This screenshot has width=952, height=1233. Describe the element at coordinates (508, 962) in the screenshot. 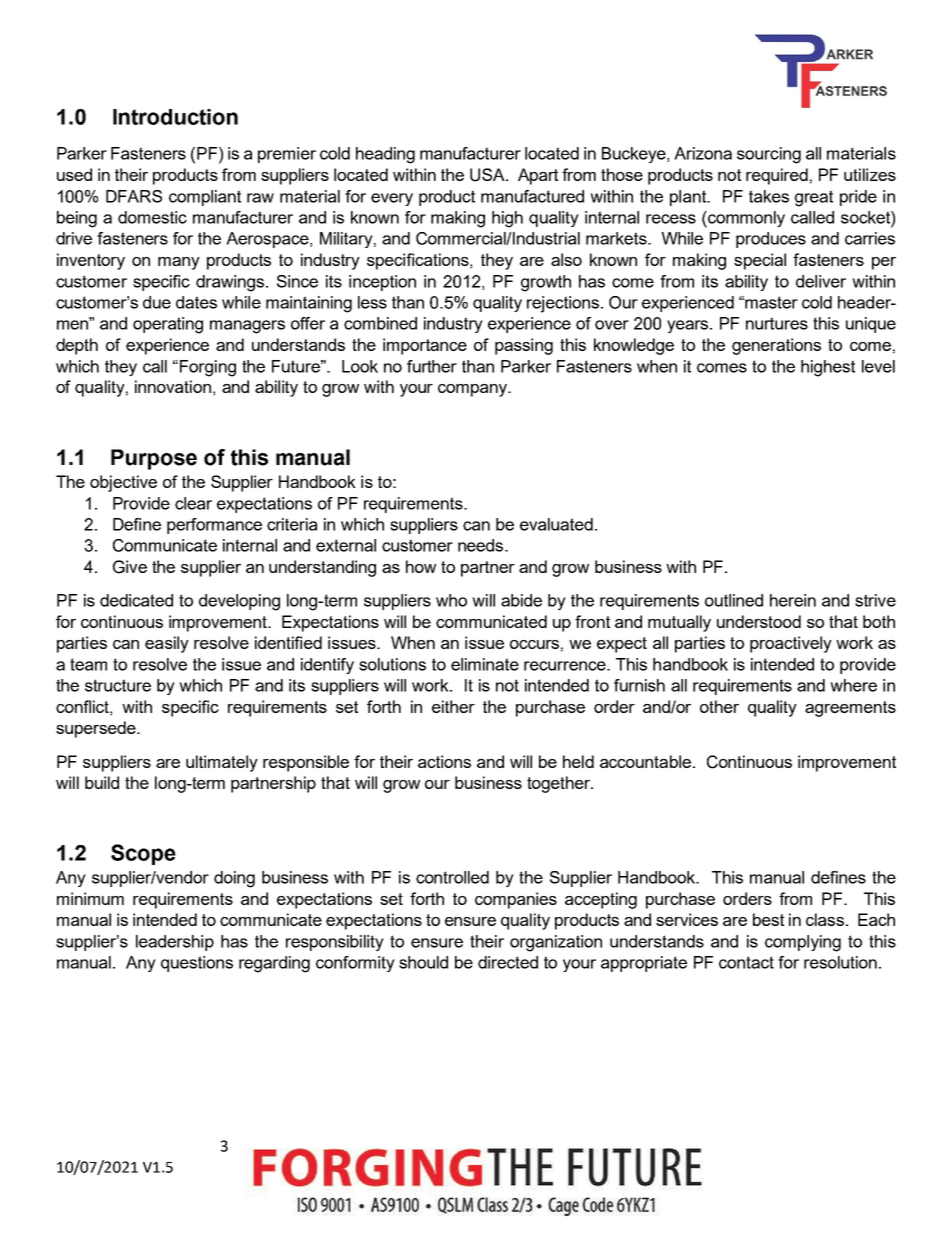

I see `directed` at that location.
